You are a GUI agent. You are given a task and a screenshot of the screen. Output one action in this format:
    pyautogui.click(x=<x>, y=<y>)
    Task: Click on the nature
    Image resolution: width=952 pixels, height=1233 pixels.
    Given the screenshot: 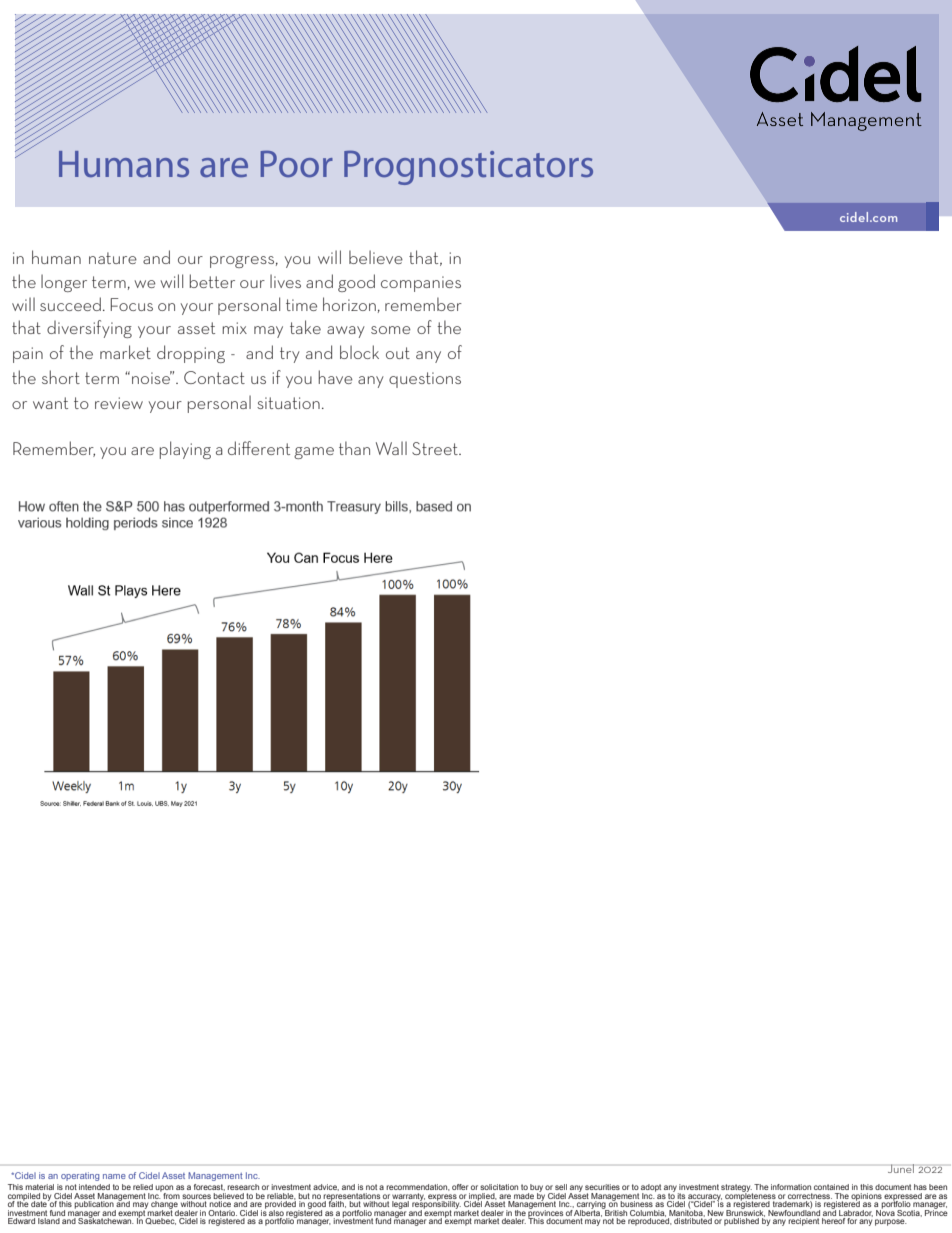 What is the action you would take?
    pyautogui.click(x=113, y=258)
